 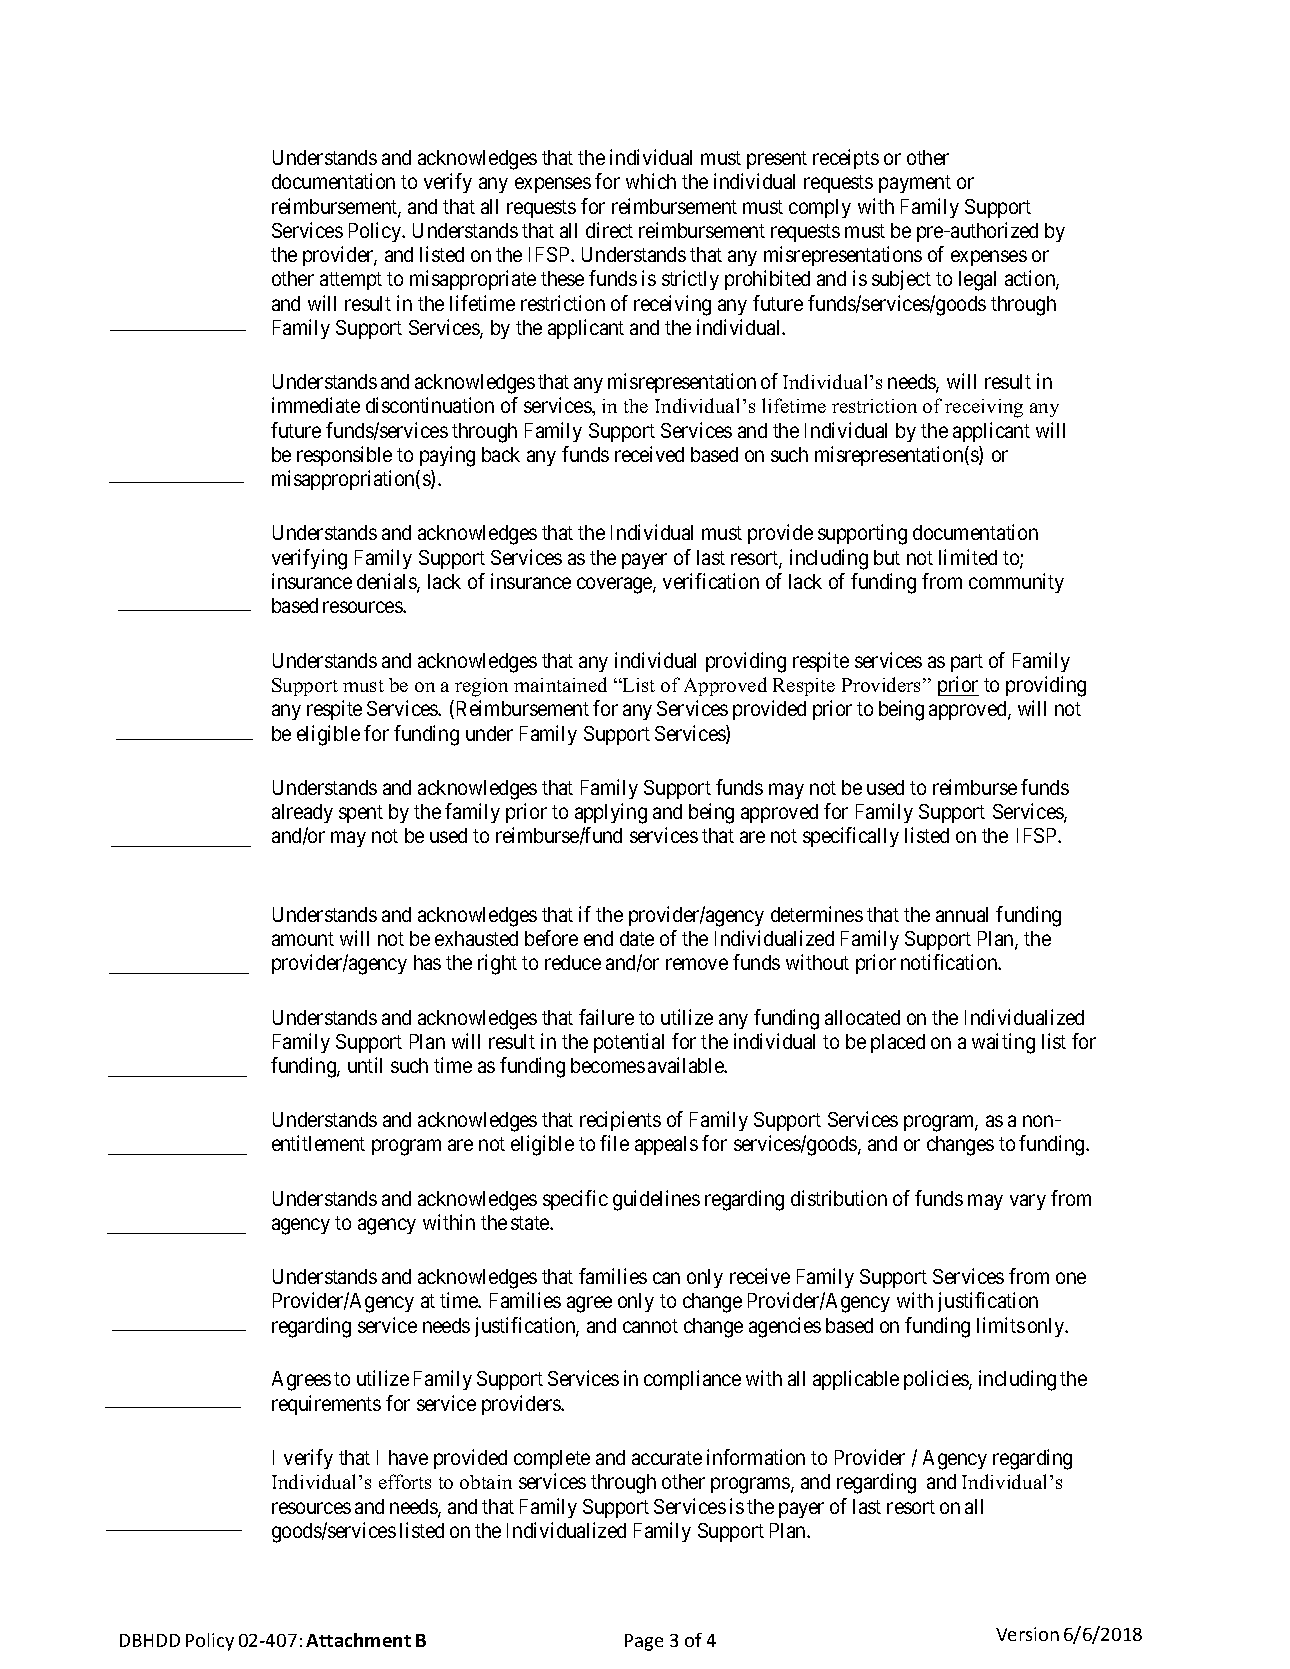 What do you see at coordinates (427, 962) in the page?
I see `has` at bounding box center [427, 962].
